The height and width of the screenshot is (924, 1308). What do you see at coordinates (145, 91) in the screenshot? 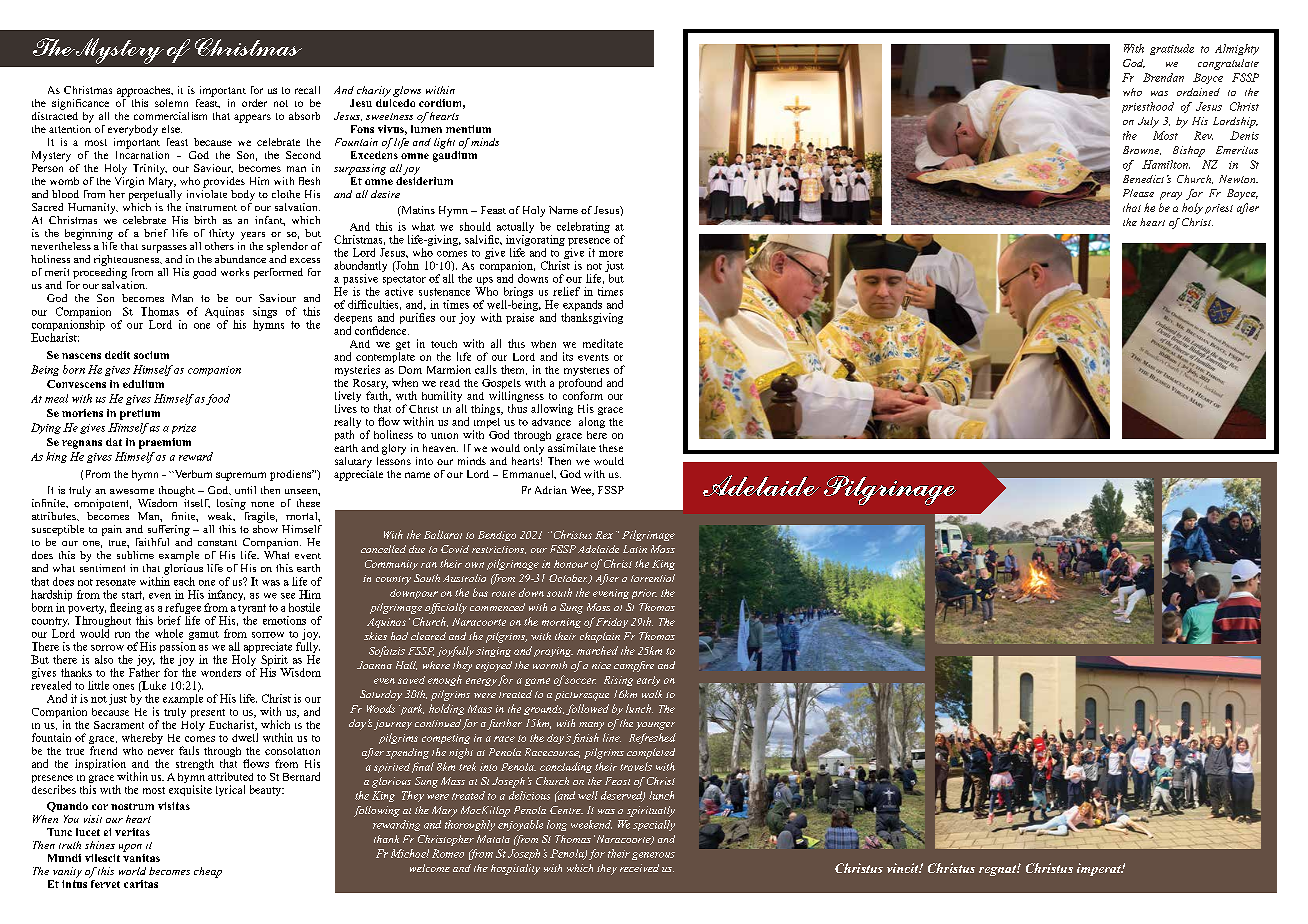
I see `approaches` at bounding box center [145, 91].
